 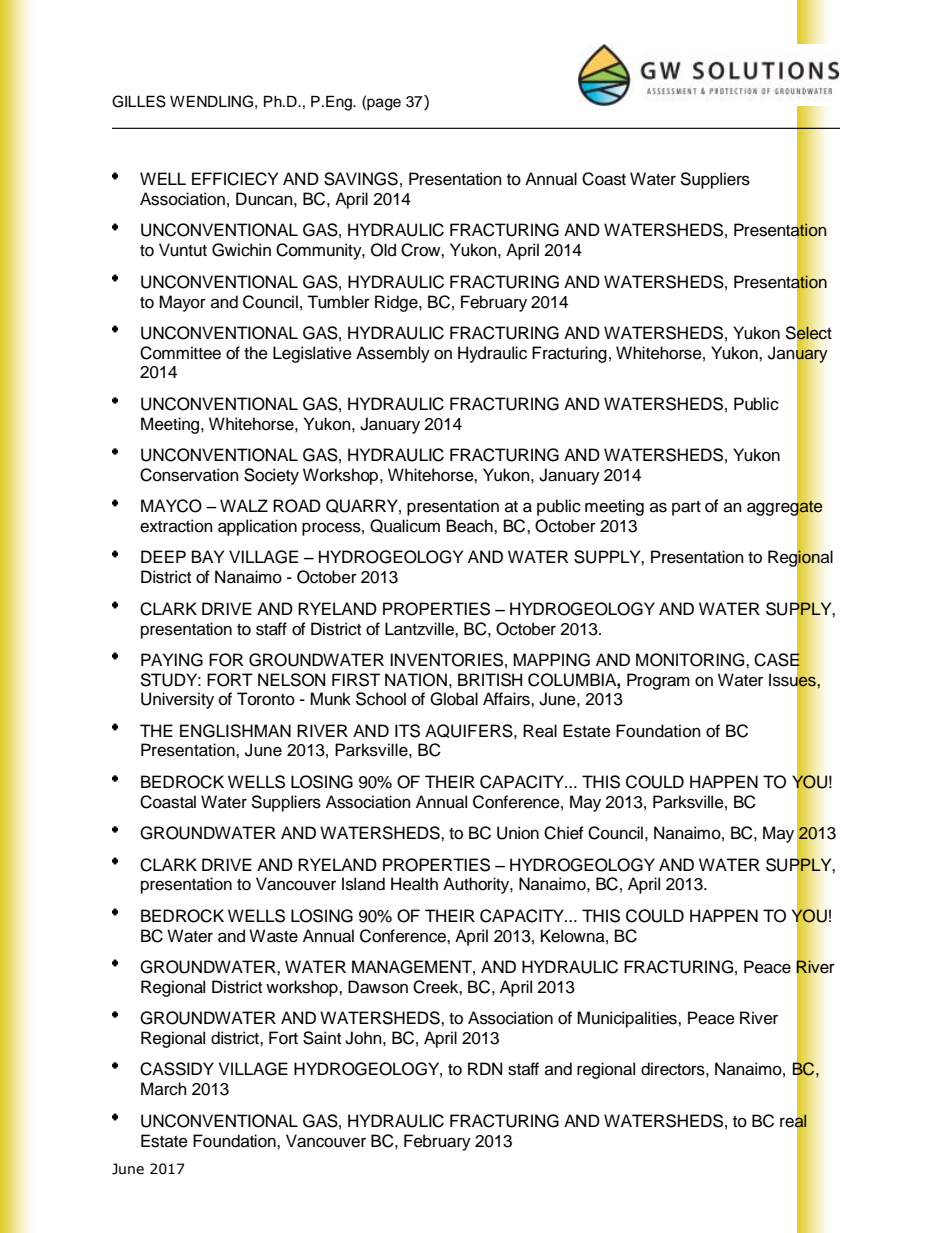 I want to click on RDN, so click(x=485, y=1068).
